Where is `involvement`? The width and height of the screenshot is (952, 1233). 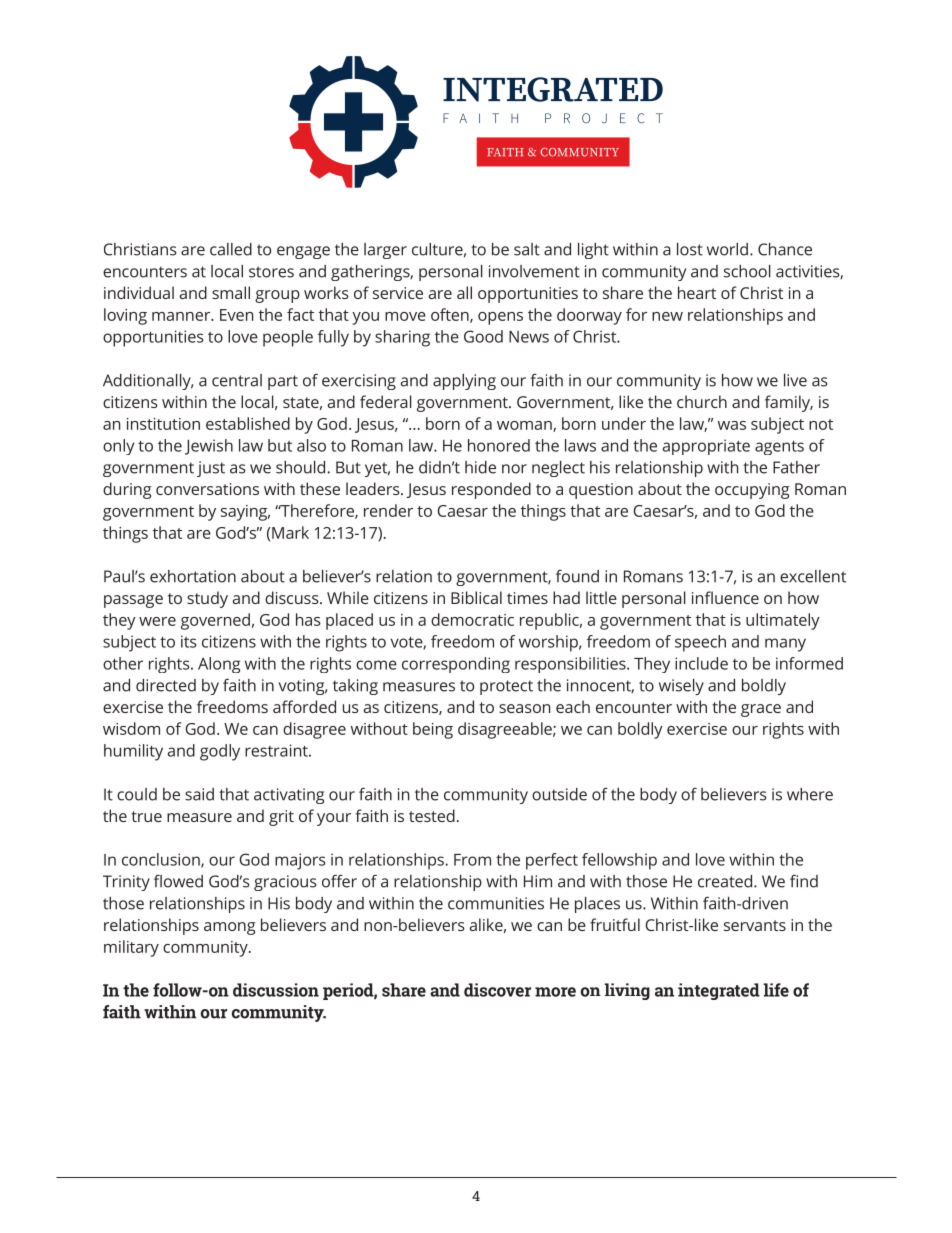
involvement is located at coordinates (534, 271).
